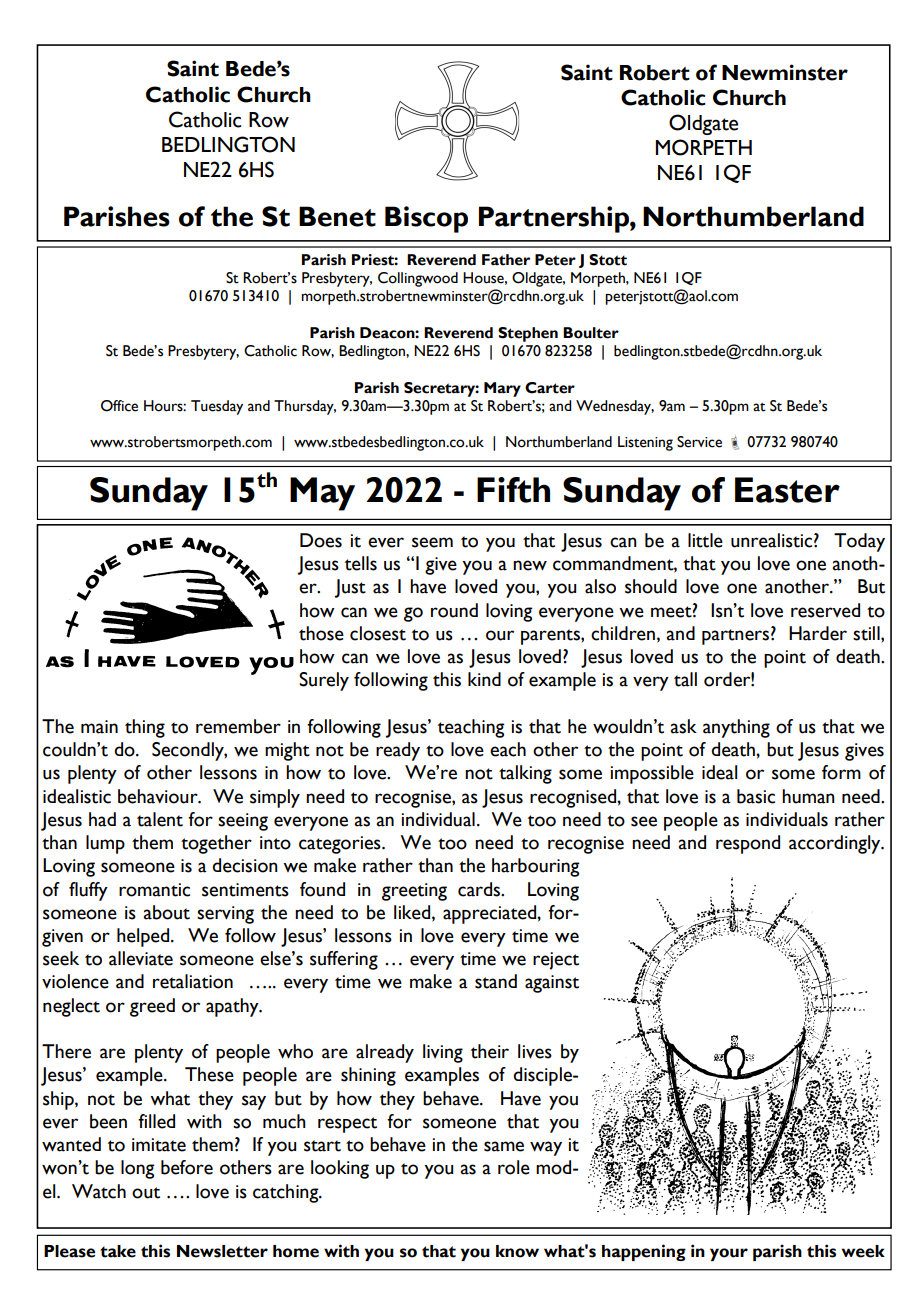 The width and height of the screenshot is (924, 1308). I want to click on about, so click(166, 912).
